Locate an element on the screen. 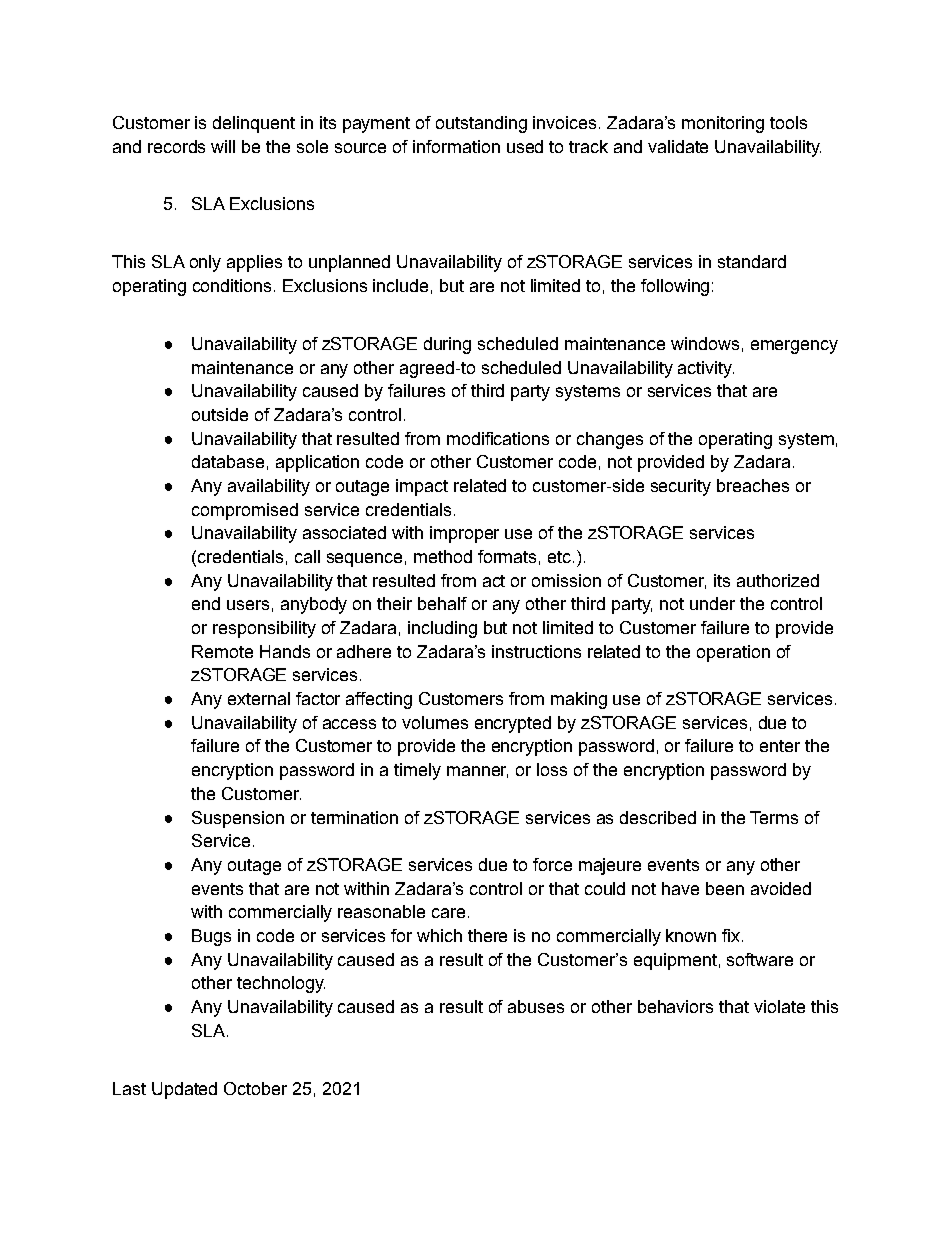 This screenshot has width=952, height=1233. database is located at coordinates (228, 461).
